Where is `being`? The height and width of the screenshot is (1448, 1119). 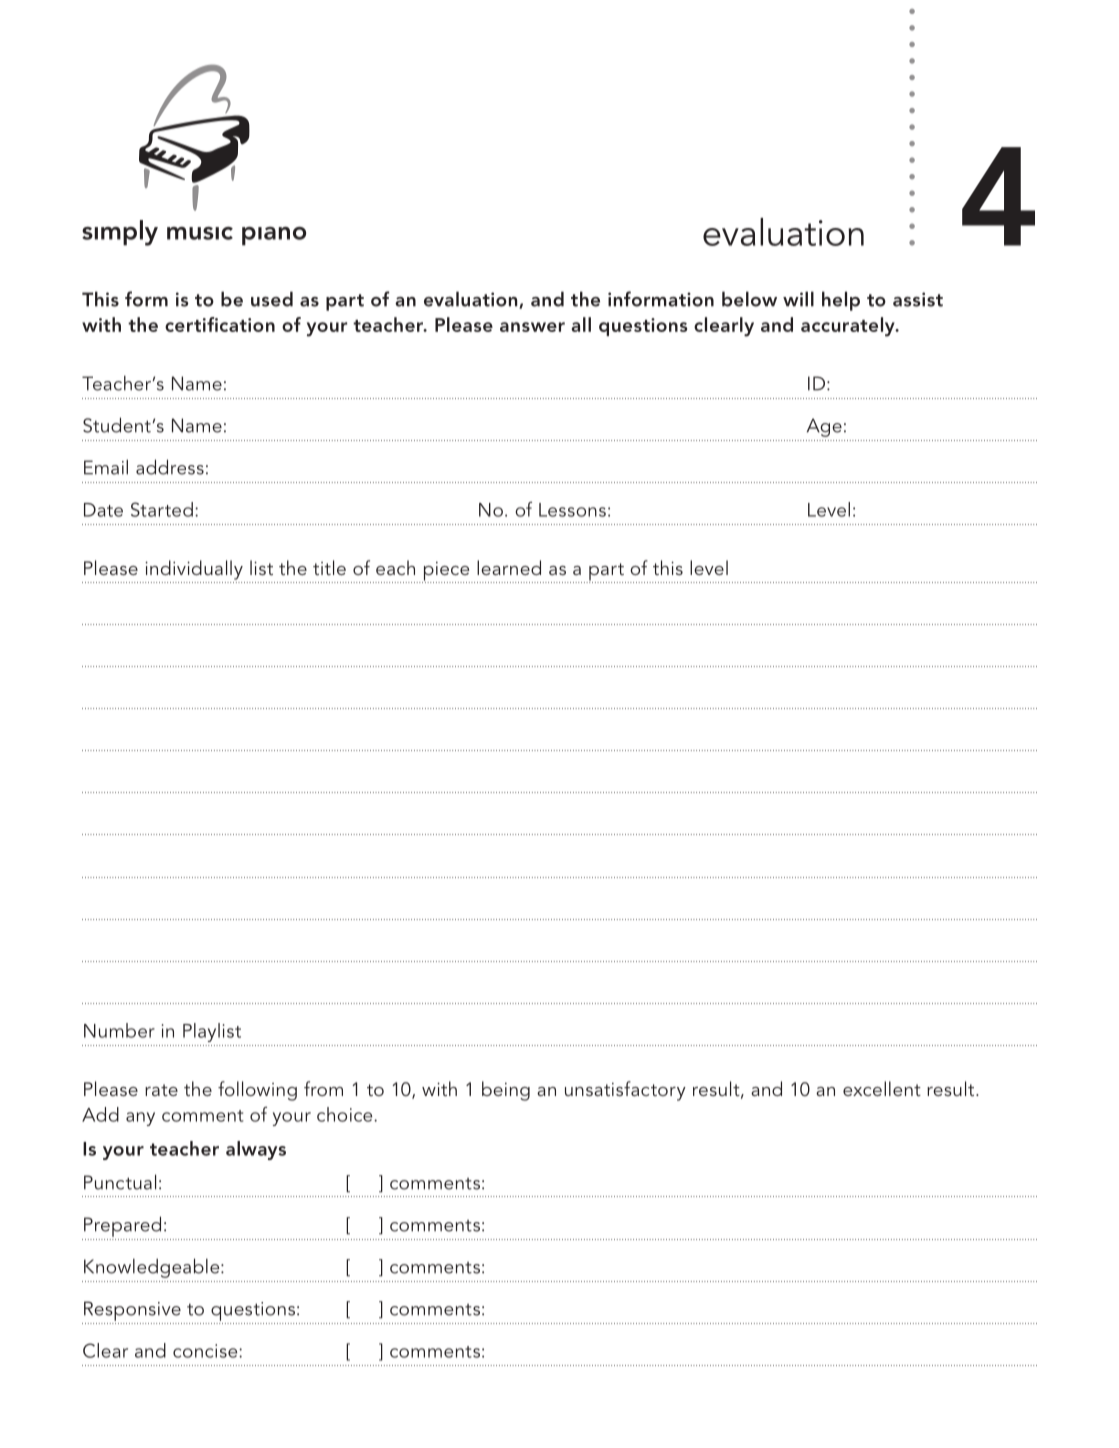 being is located at coordinates (506, 1091).
